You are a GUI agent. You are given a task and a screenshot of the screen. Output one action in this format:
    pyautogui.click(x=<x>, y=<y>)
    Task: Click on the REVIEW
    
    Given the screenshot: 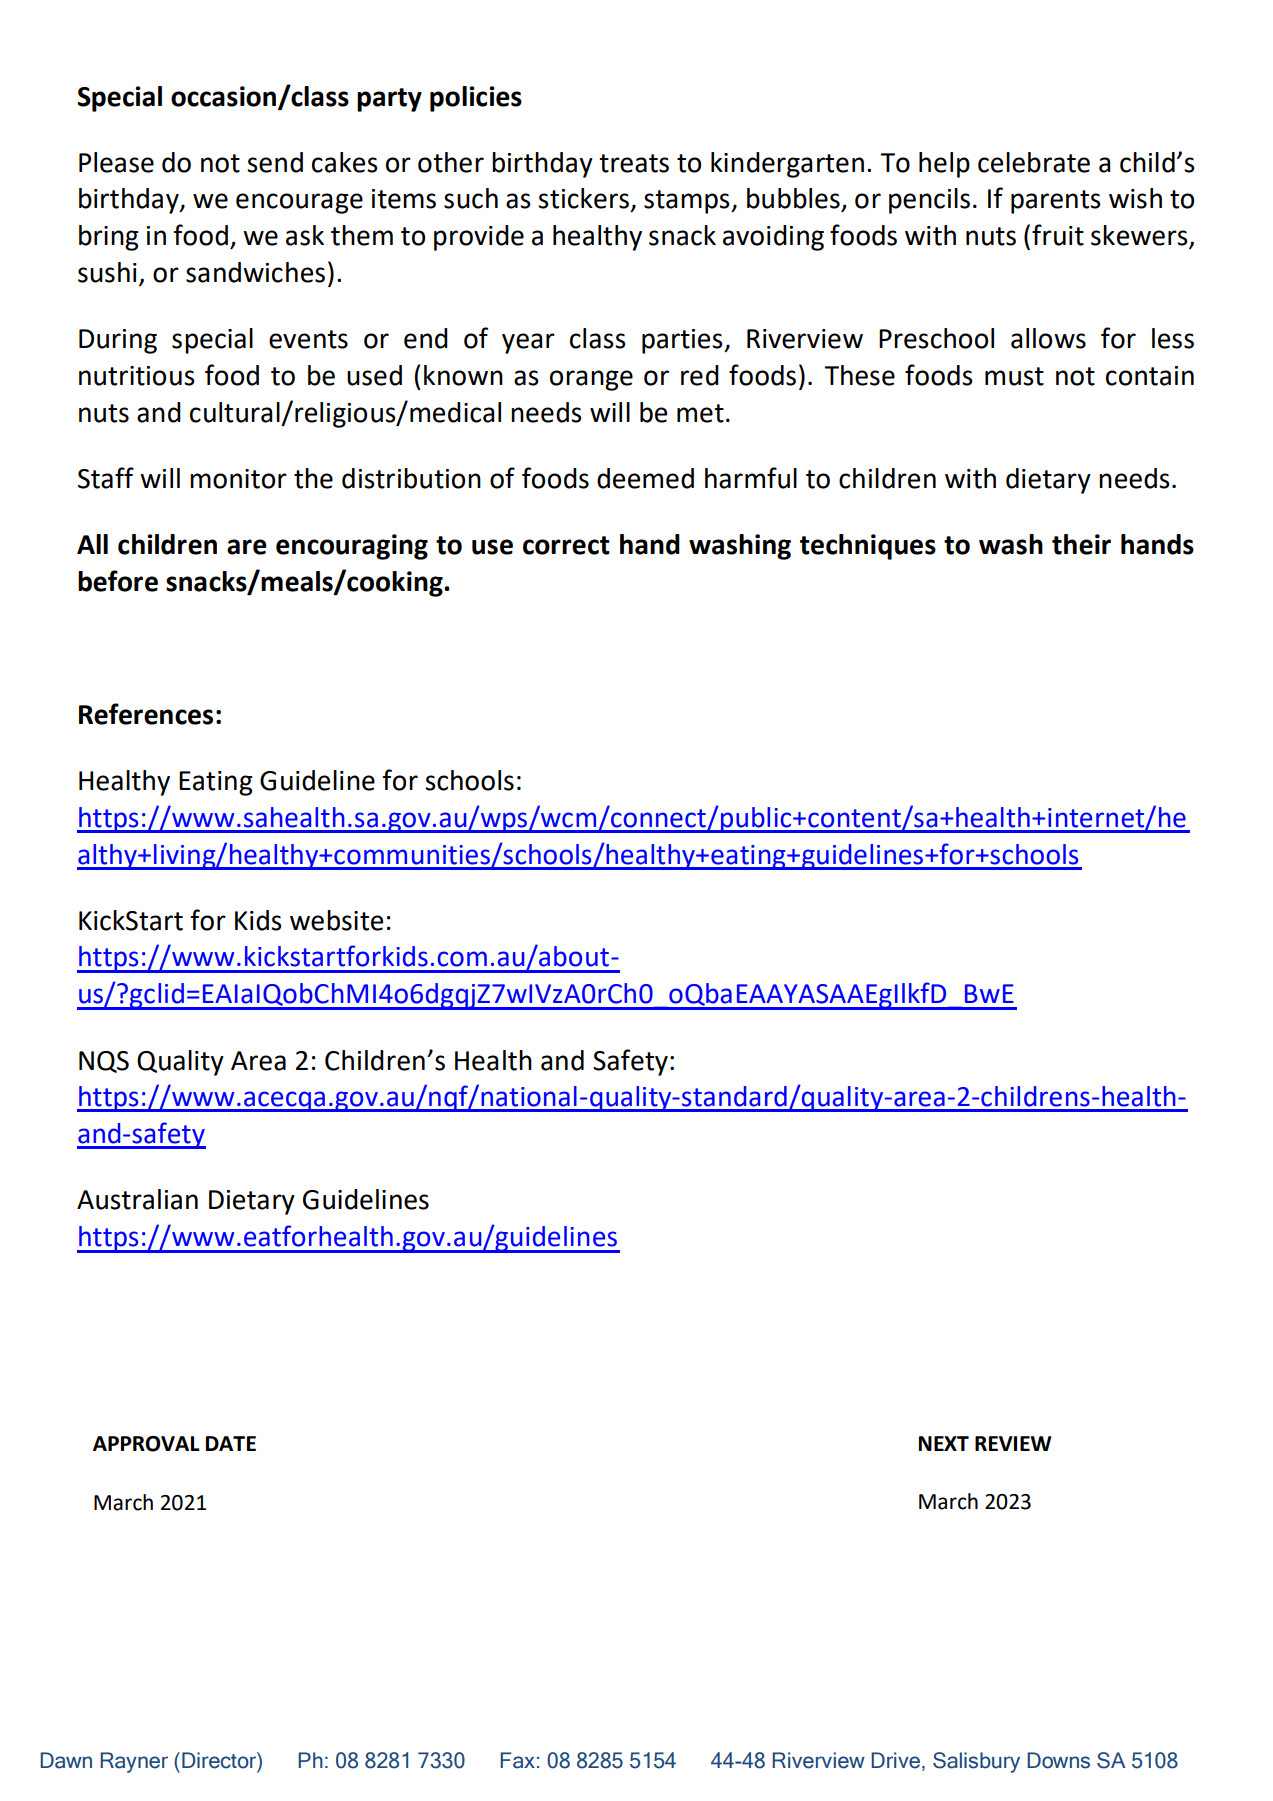 What is the action you would take?
    pyautogui.click(x=1013, y=1443)
